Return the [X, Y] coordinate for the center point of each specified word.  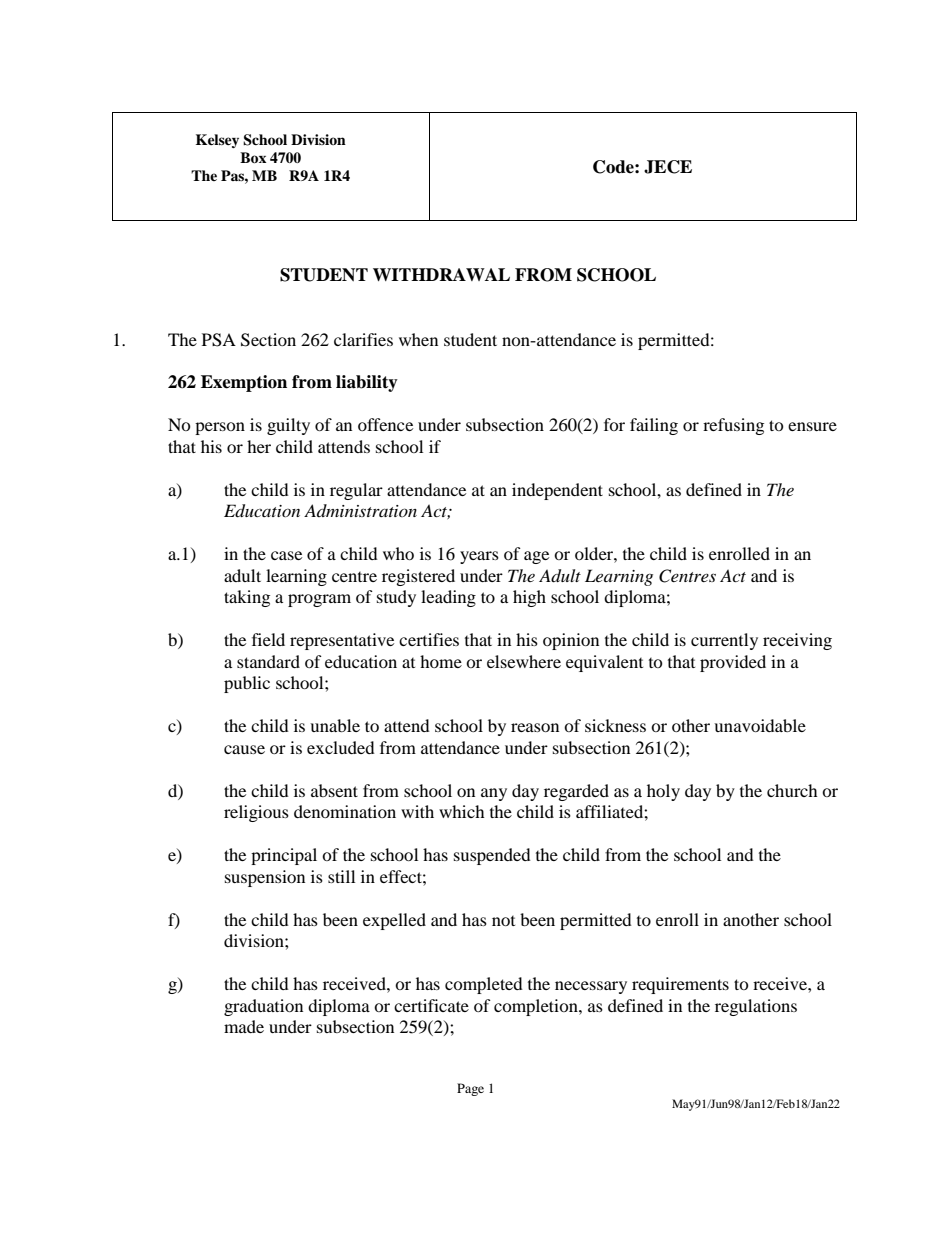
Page [470, 1089]
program [319, 600]
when [418, 339]
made [244, 1026]
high [529, 598]
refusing [733, 426]
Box [253, 158]
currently [724, 641]
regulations [756, 1007]
